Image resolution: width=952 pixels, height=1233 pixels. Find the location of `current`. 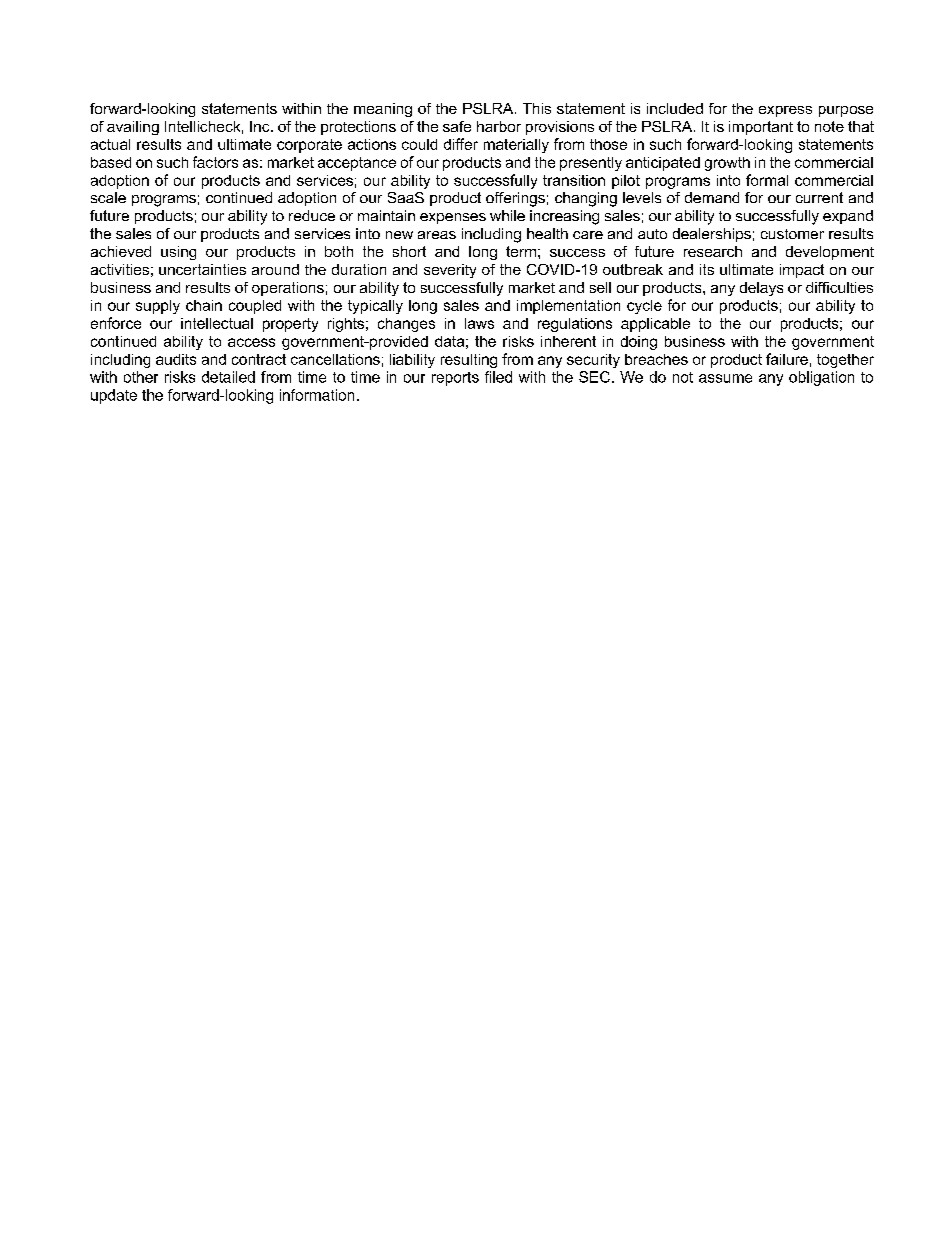

current is located at coordinates (819, 197).
